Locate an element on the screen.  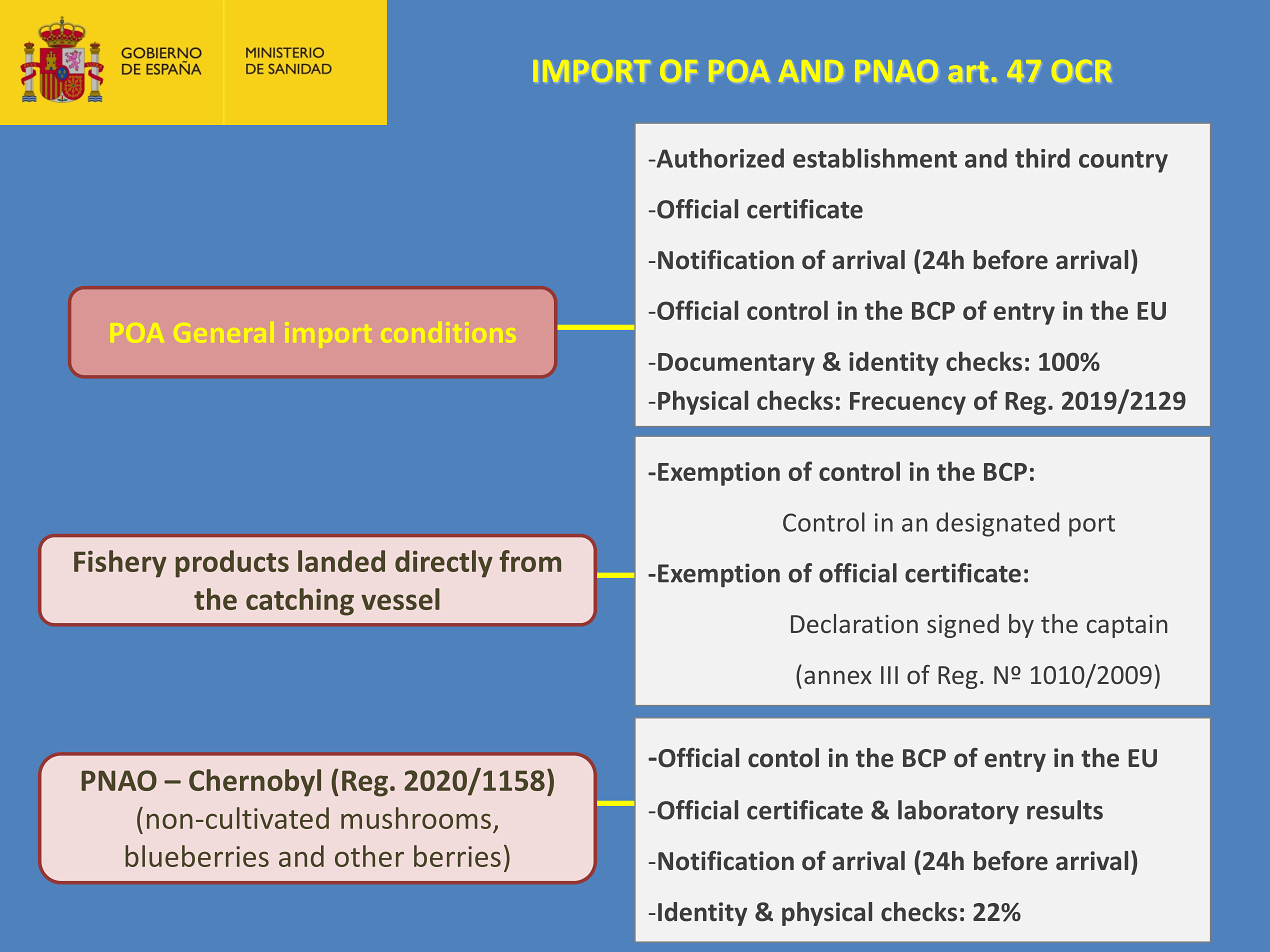
III is located at coordinates (889, 675).
